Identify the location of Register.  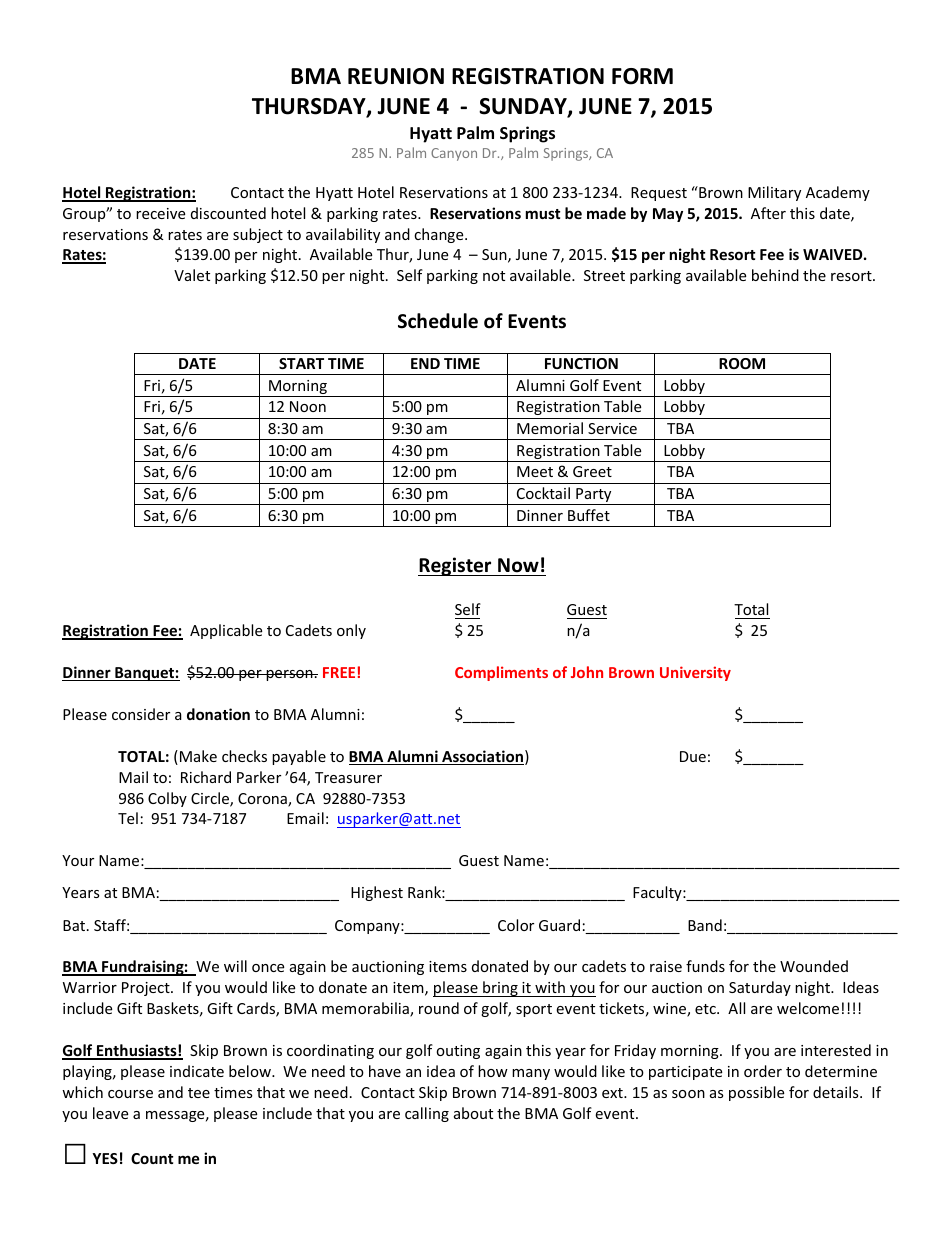
(456, 566).
